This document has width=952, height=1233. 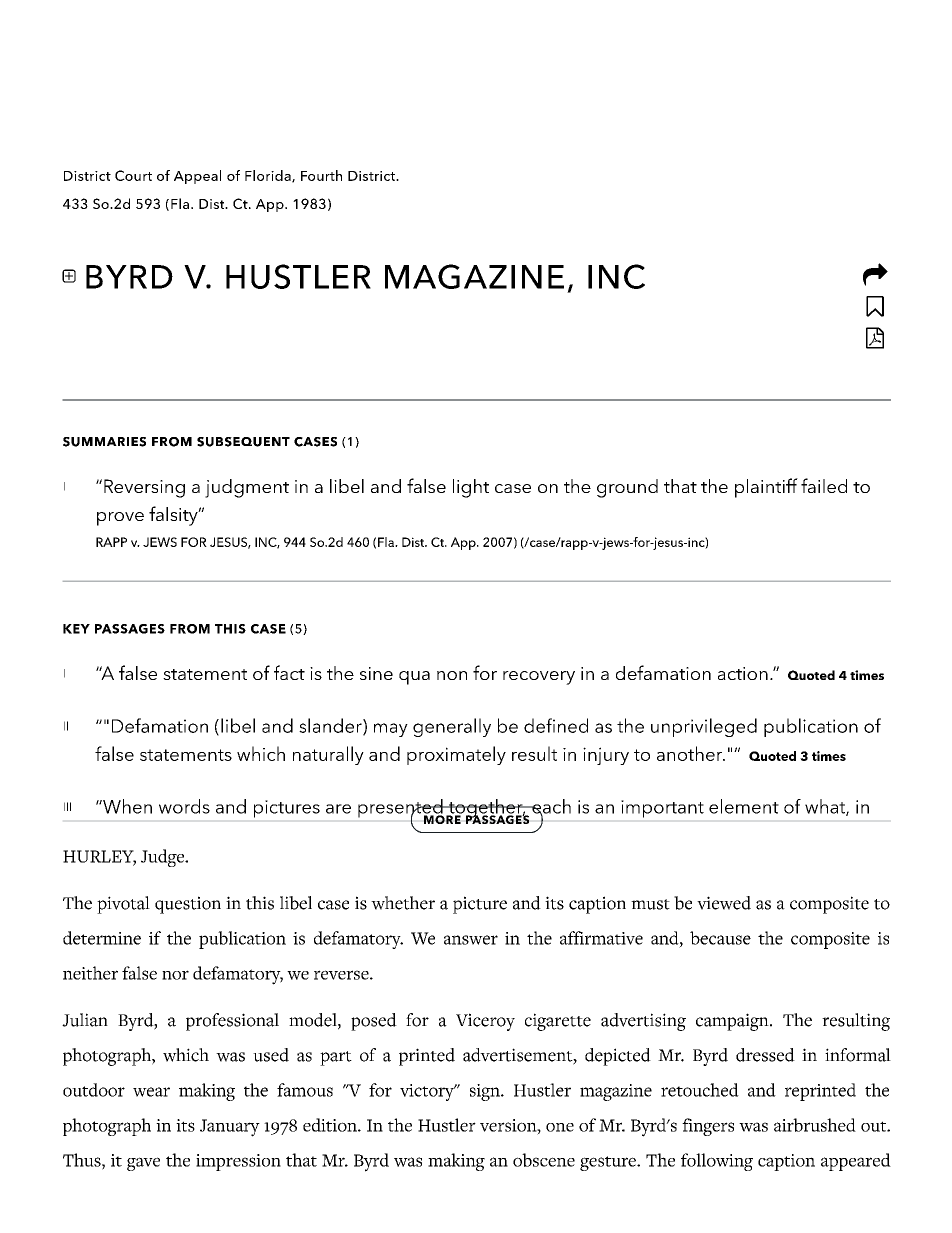 What do you see at coordinates (143, 1164) in the document?
I see `gave` at bounding box center [143, 1164].
